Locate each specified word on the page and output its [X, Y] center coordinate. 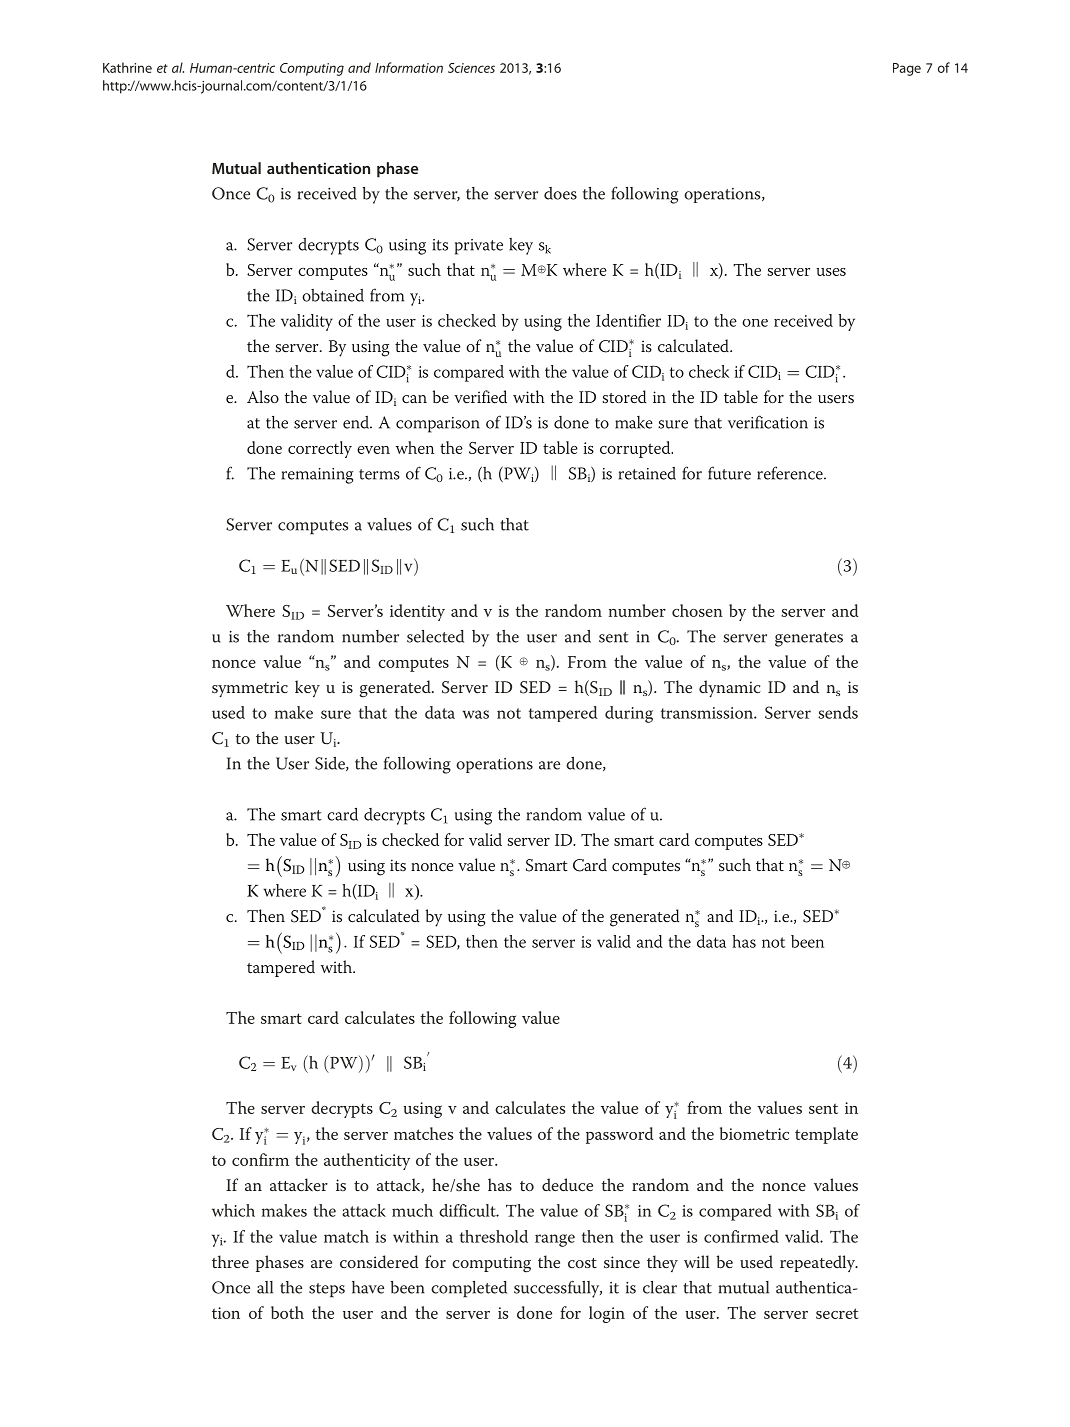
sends [838, 712]
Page [907, 69]
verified [480, 396]
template [826, 1135]
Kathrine [127, 67]
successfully [558, 1289]
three [230, 1261]
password [619, 1135]
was [475, 714]
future [729, 473]
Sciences [471, 68]
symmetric [250, 689]
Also [263, 397]
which [233, 1210]
